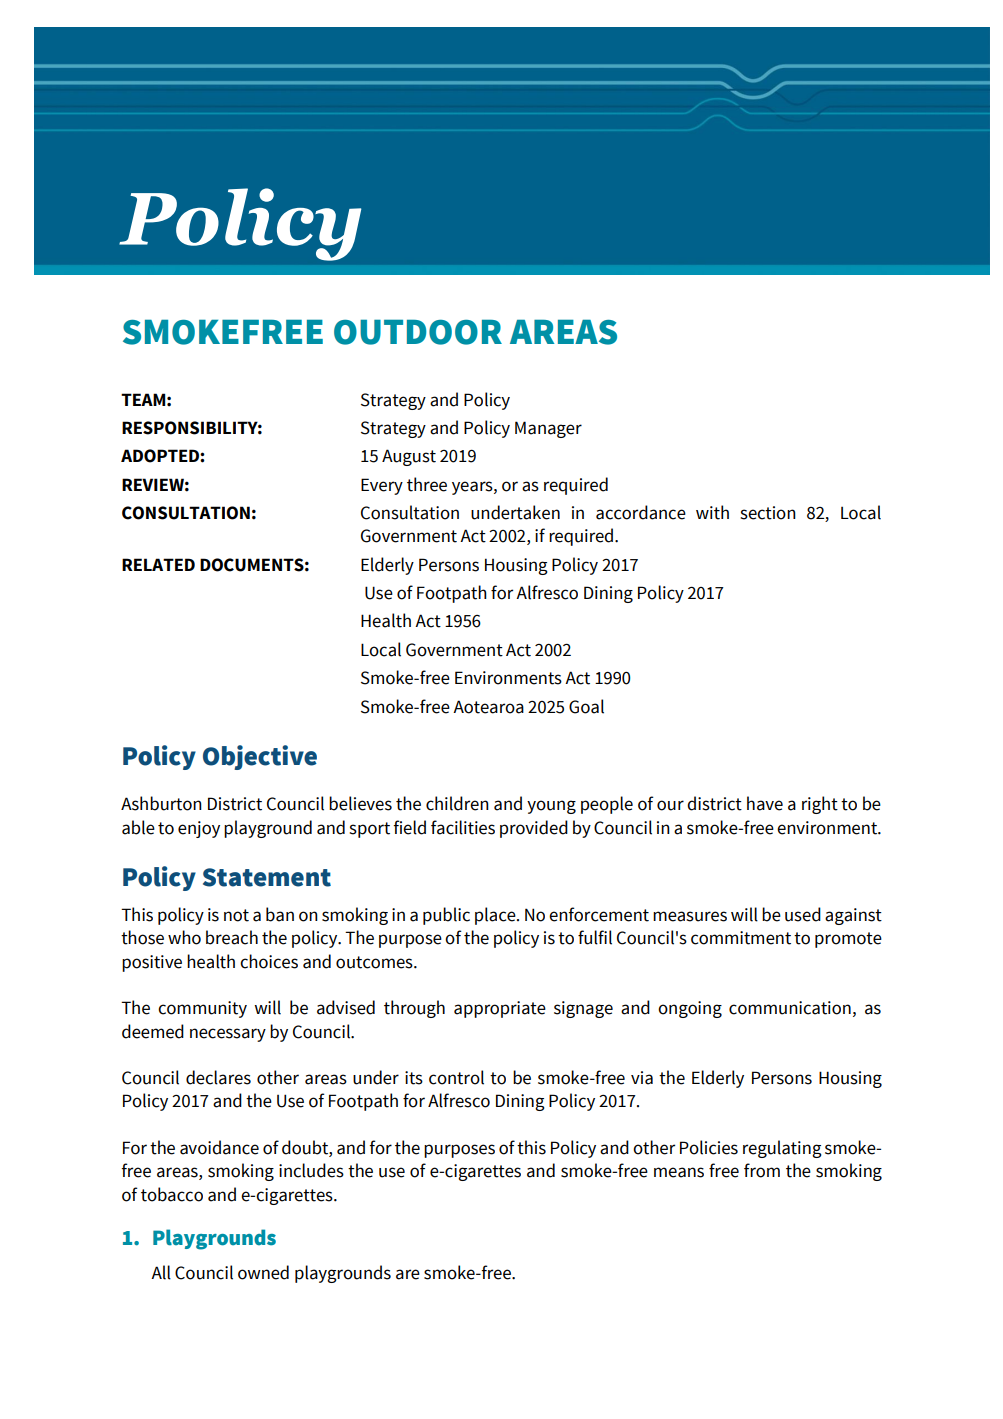 This screenshot has height=1419, width=1003. Describe the element at coordinates (762, 1170) in the screenshot. I see `from` at that location.
